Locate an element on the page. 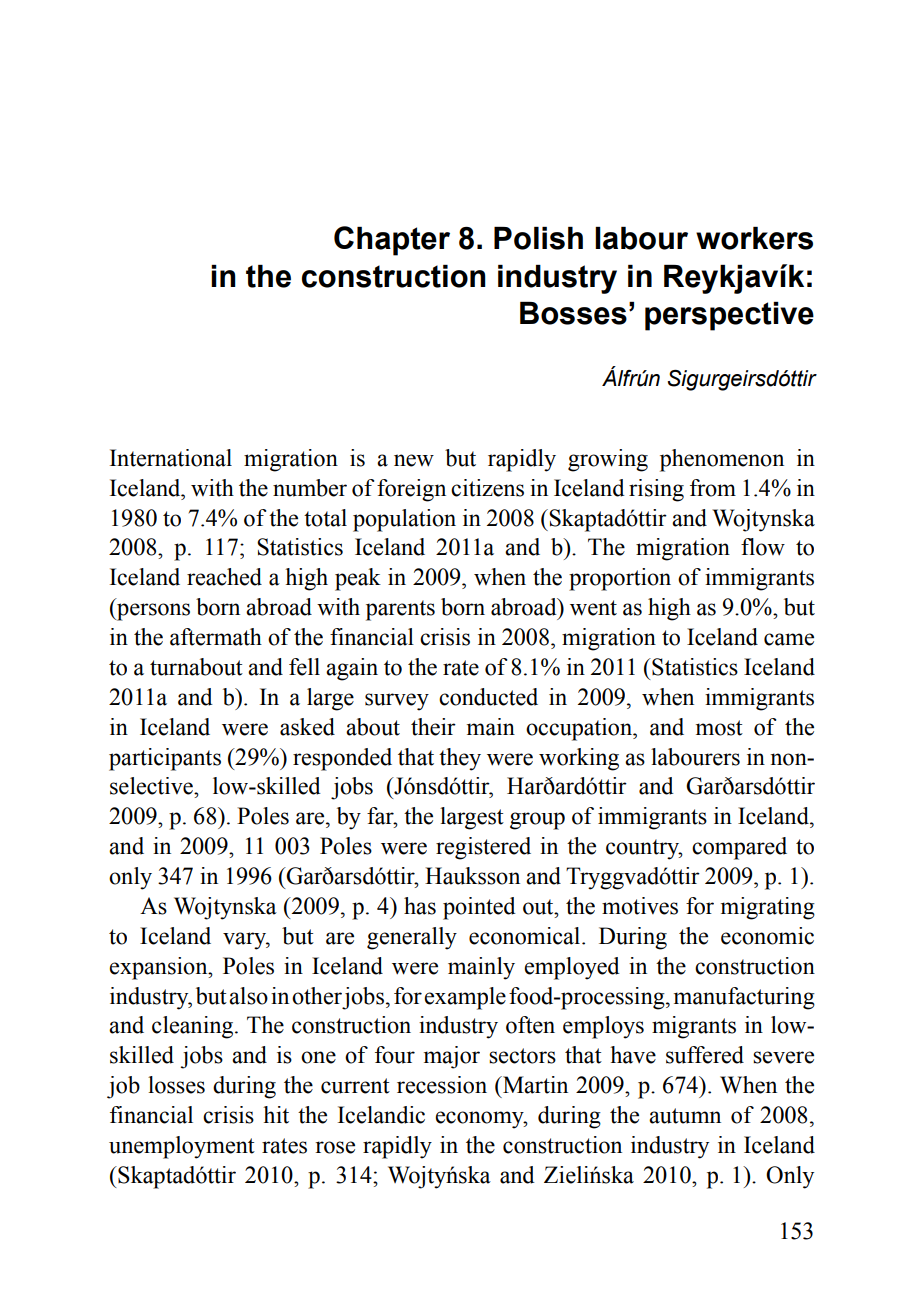 The height and width of the document is (1311, 924). citizens is located at coordinates (487, 488).
